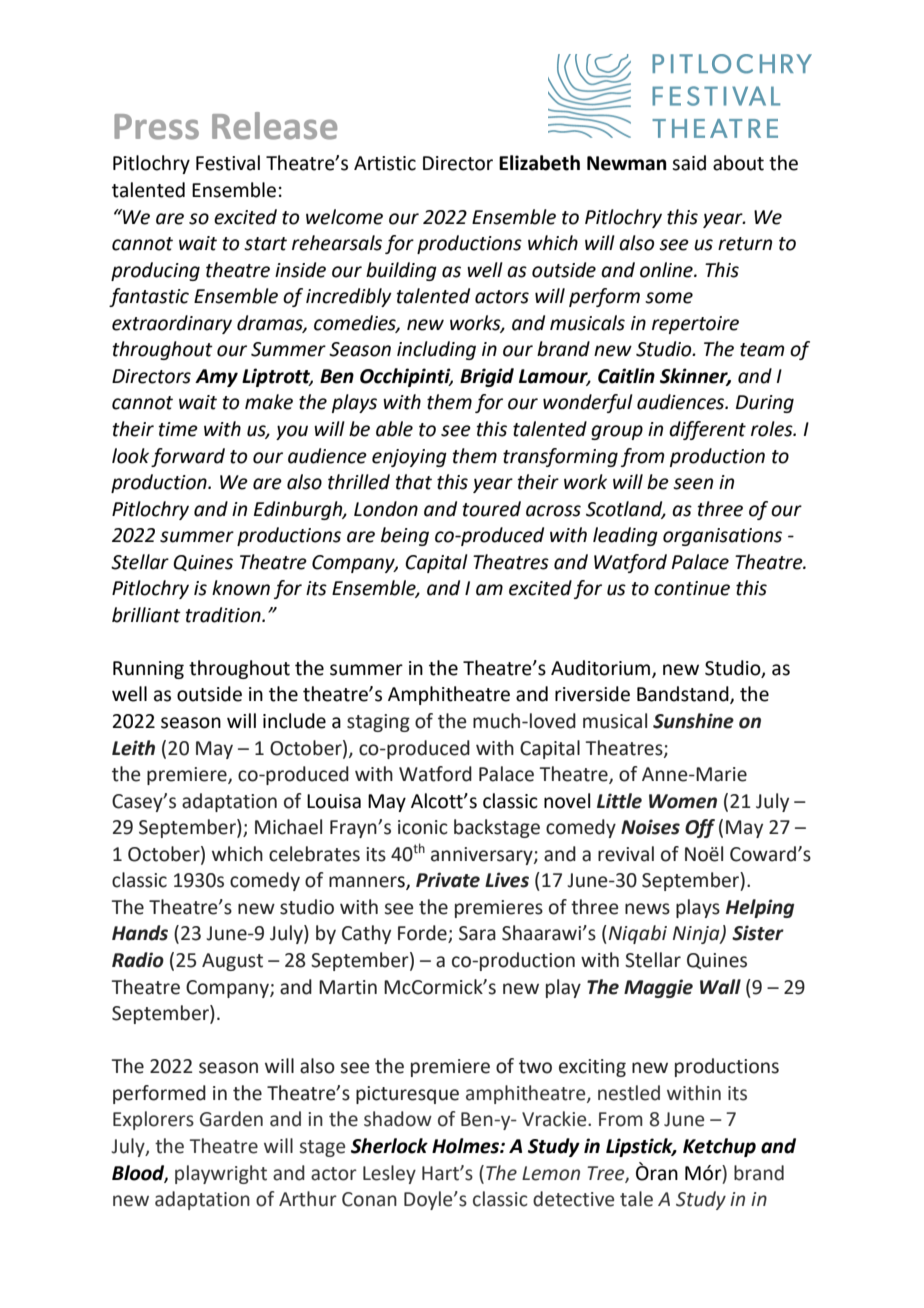 The image size is (924, 1308). What do you see at coordinates (647, 909) in the screenshot?
I see `news` at bounding box center [647, 909].
